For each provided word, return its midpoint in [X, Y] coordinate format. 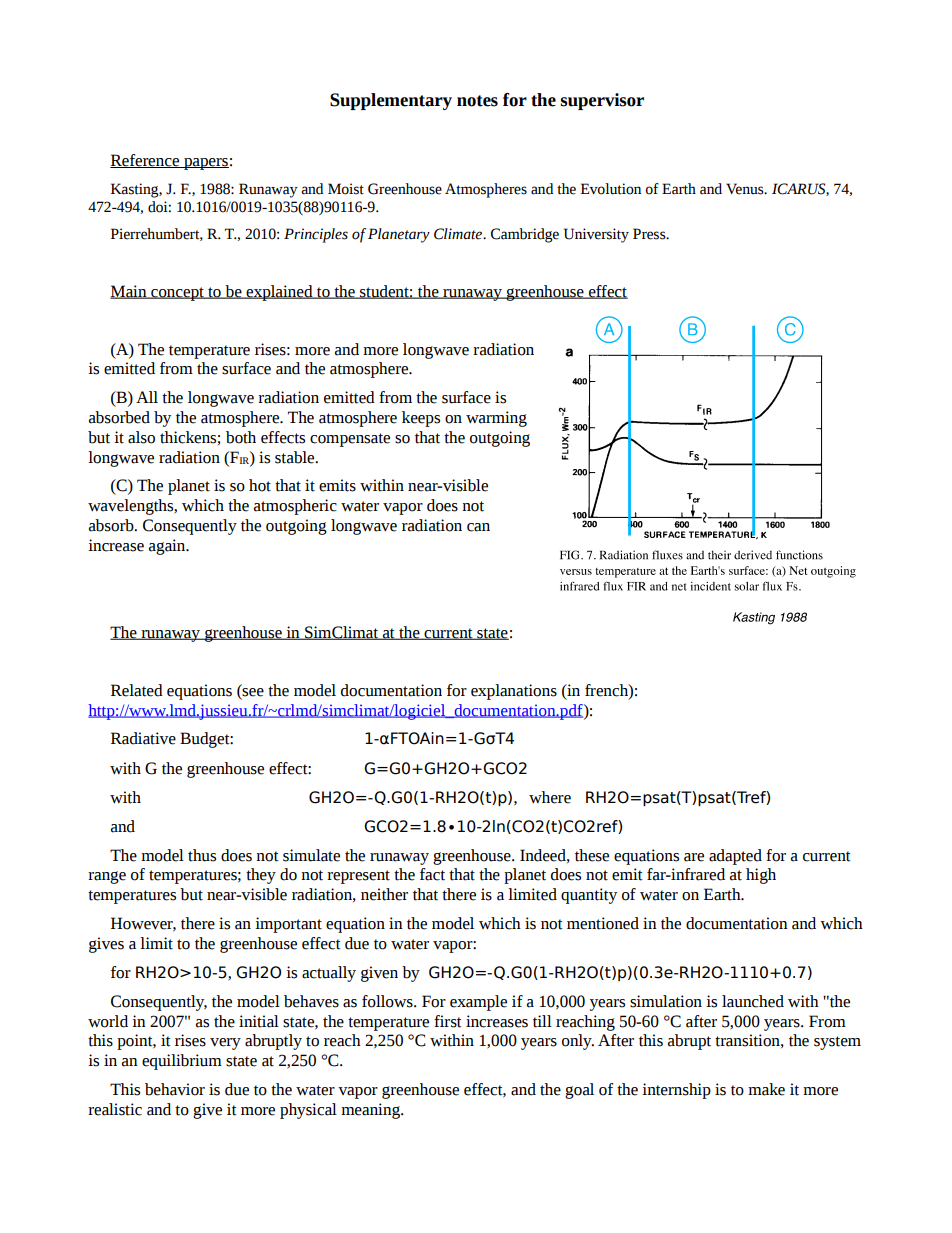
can [478, 527]
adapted [735, 857]
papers [205, 164]
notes [477, 101]
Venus [746, 189]
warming [496, 419]
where [550, 797]
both [241, 437]
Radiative [143, 738]
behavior [175, 1089]
